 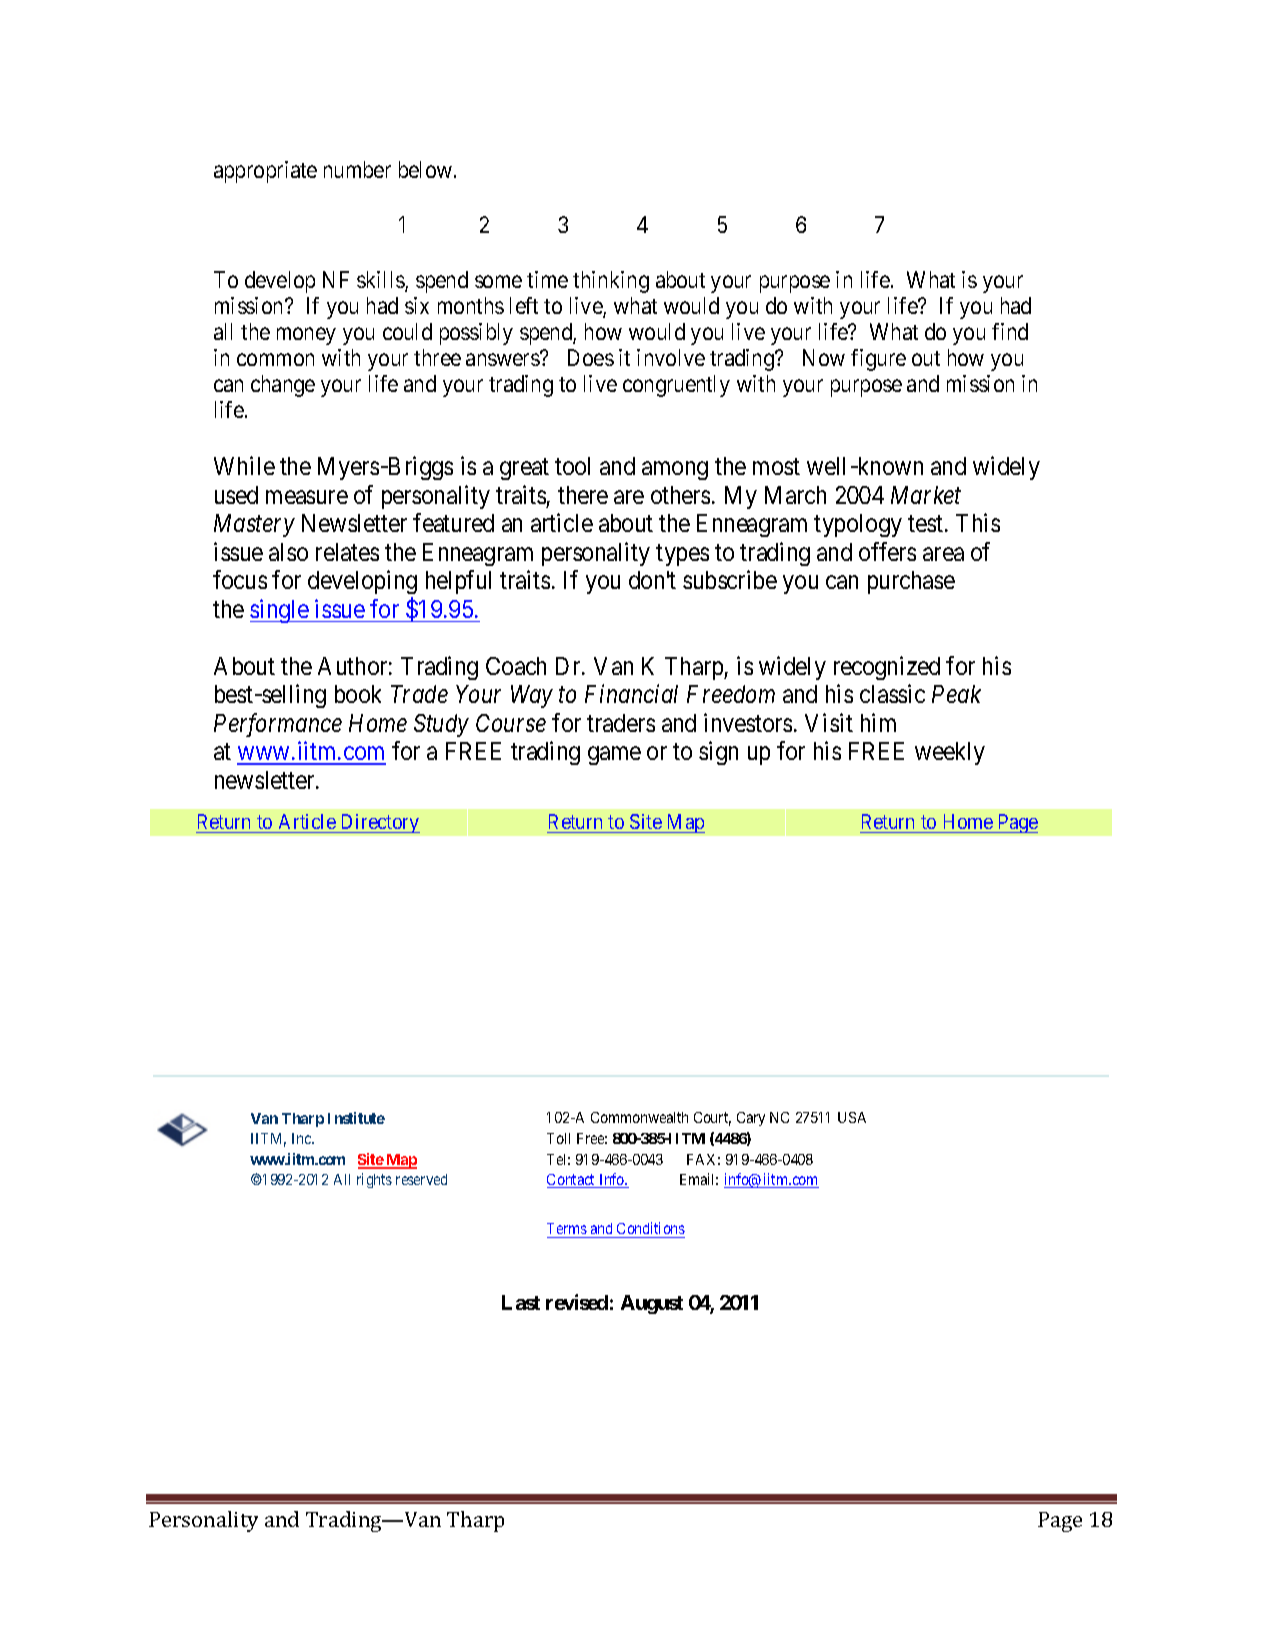 I want to click on rights, so click(x=374, y=1180).
